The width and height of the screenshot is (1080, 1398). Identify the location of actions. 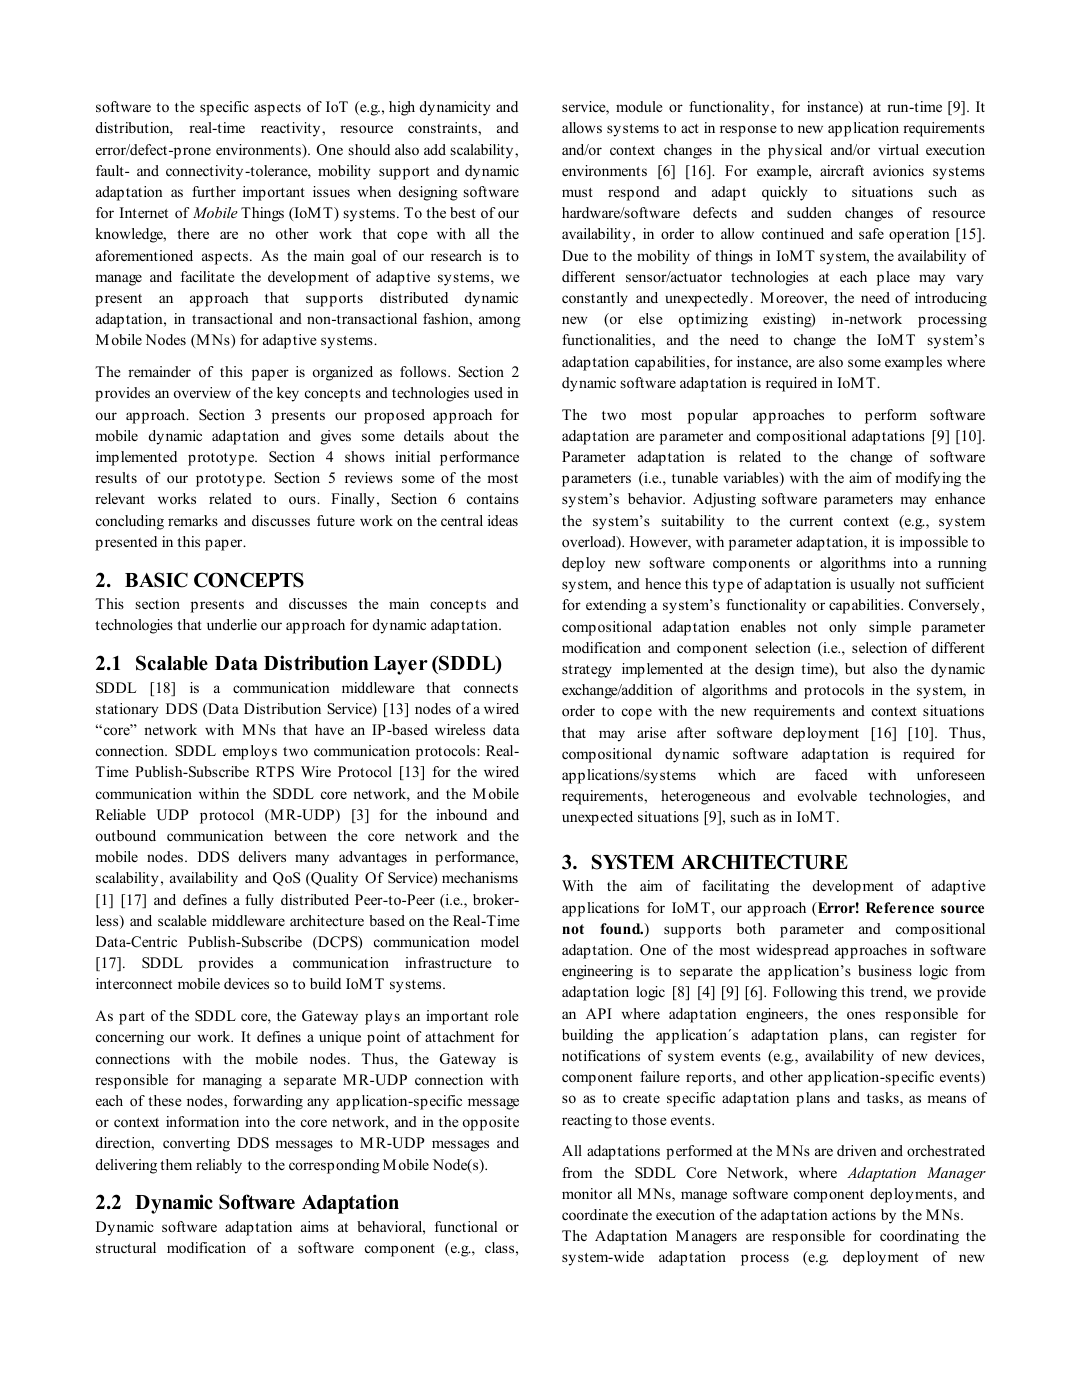
(854, 1214).
